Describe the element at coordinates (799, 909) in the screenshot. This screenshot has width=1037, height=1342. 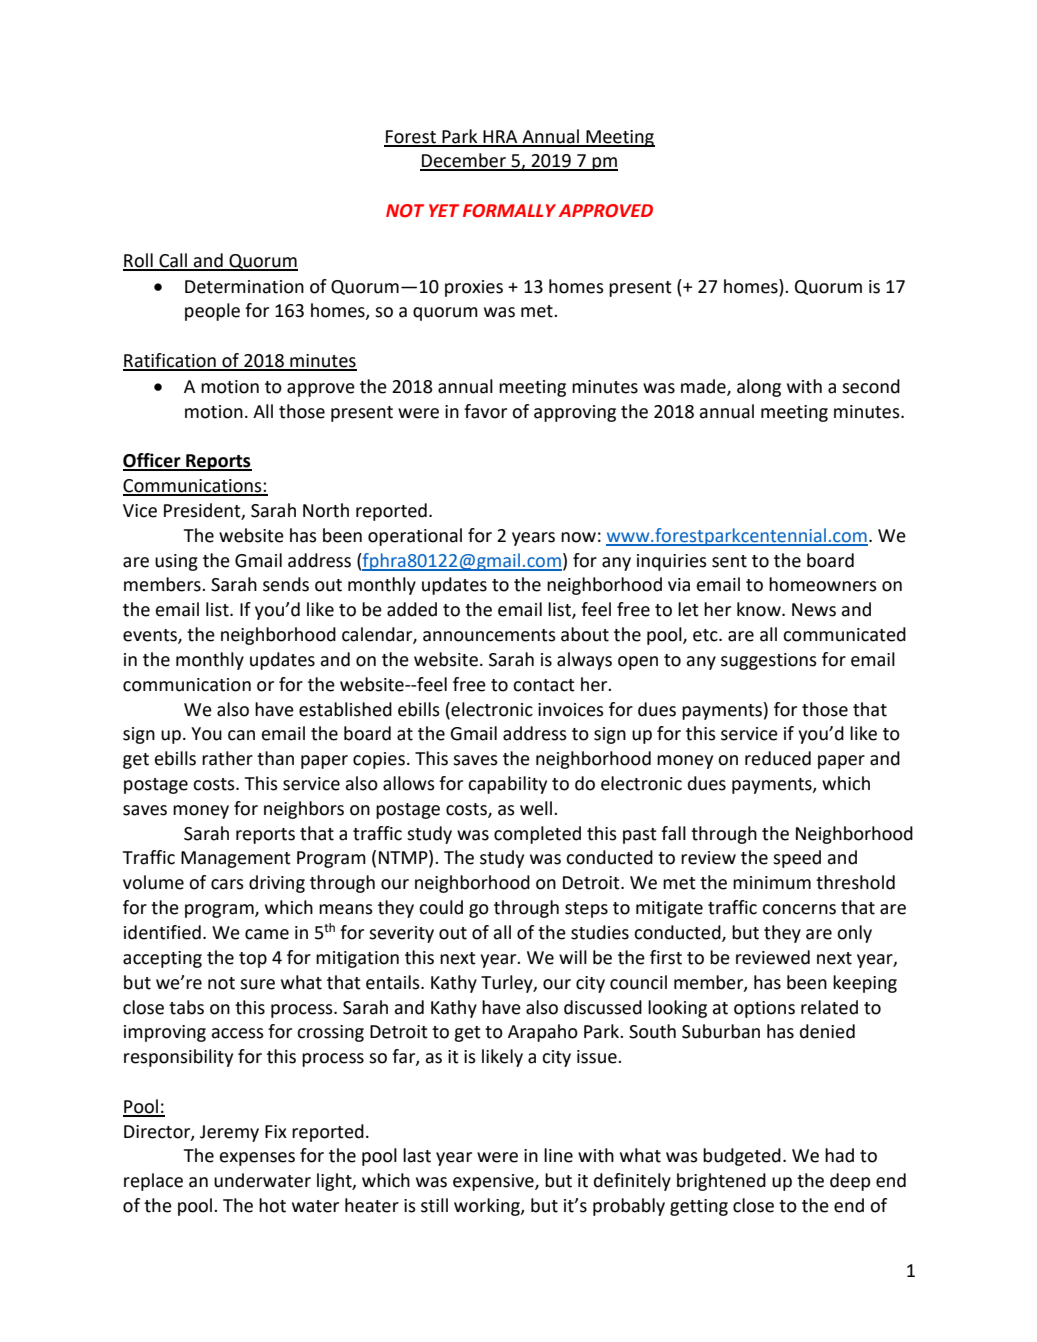
I see `concerns` at that location.
